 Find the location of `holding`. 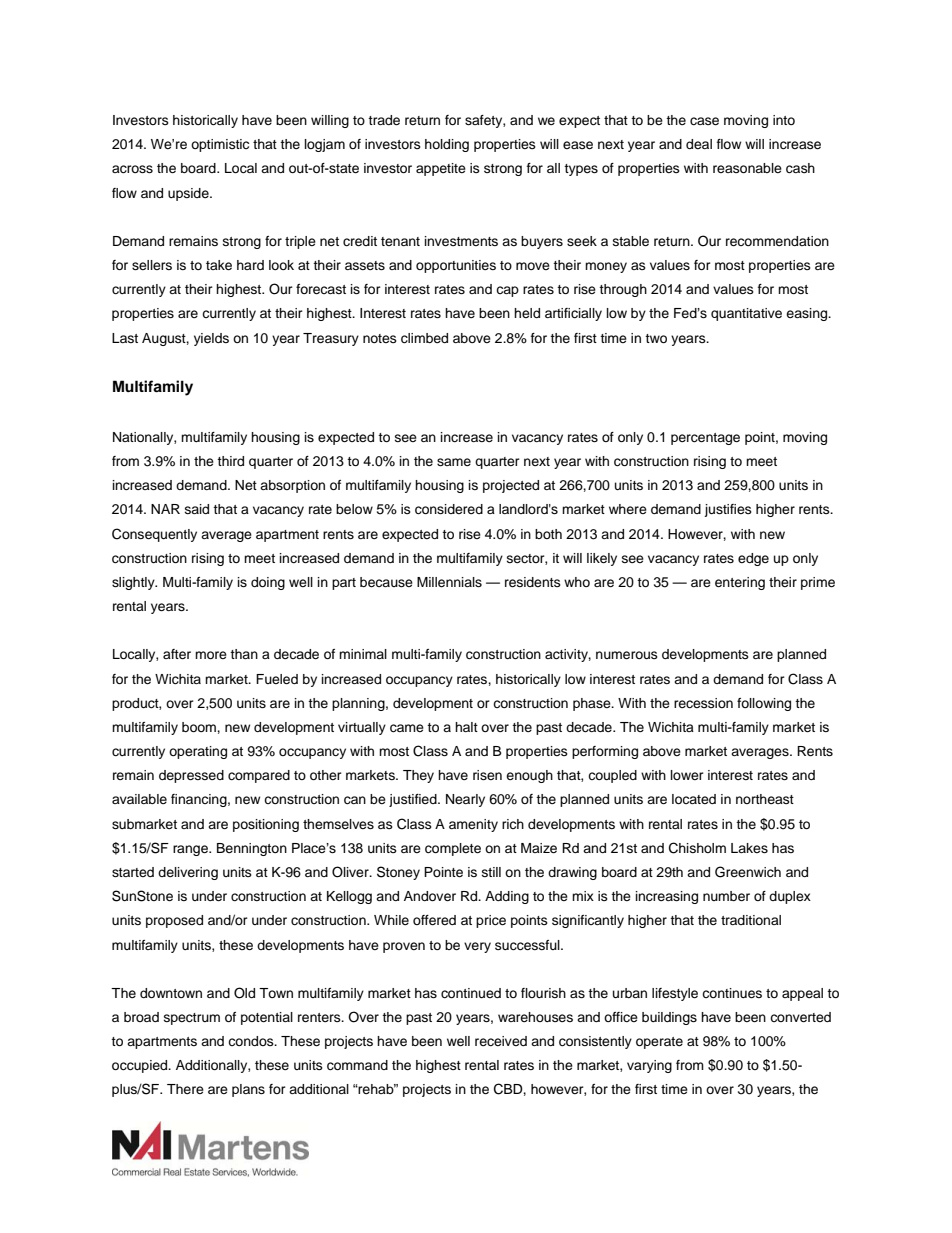

holding is located at coordinates (447, 145).
